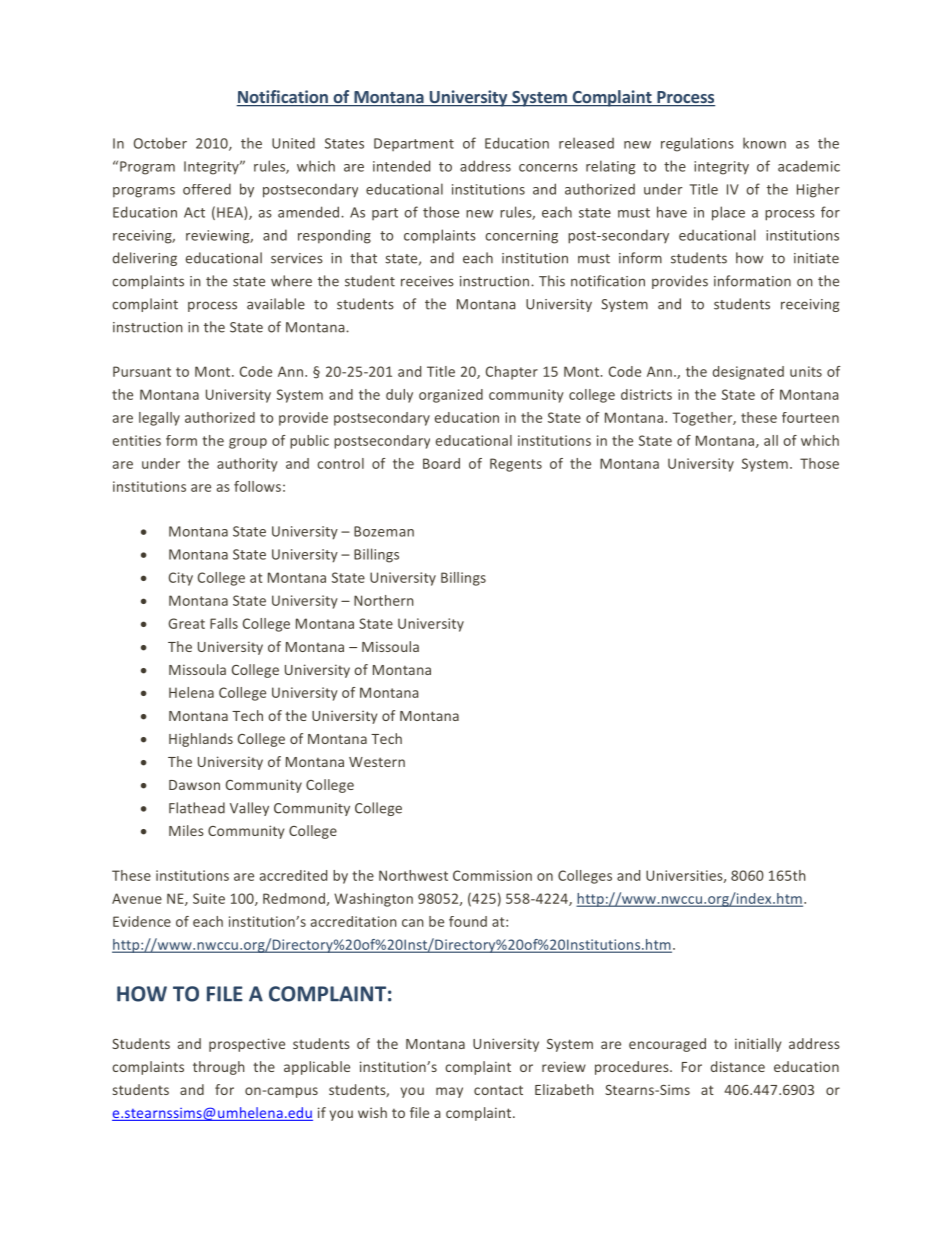  I want to click on offered, so click(207, 189).
